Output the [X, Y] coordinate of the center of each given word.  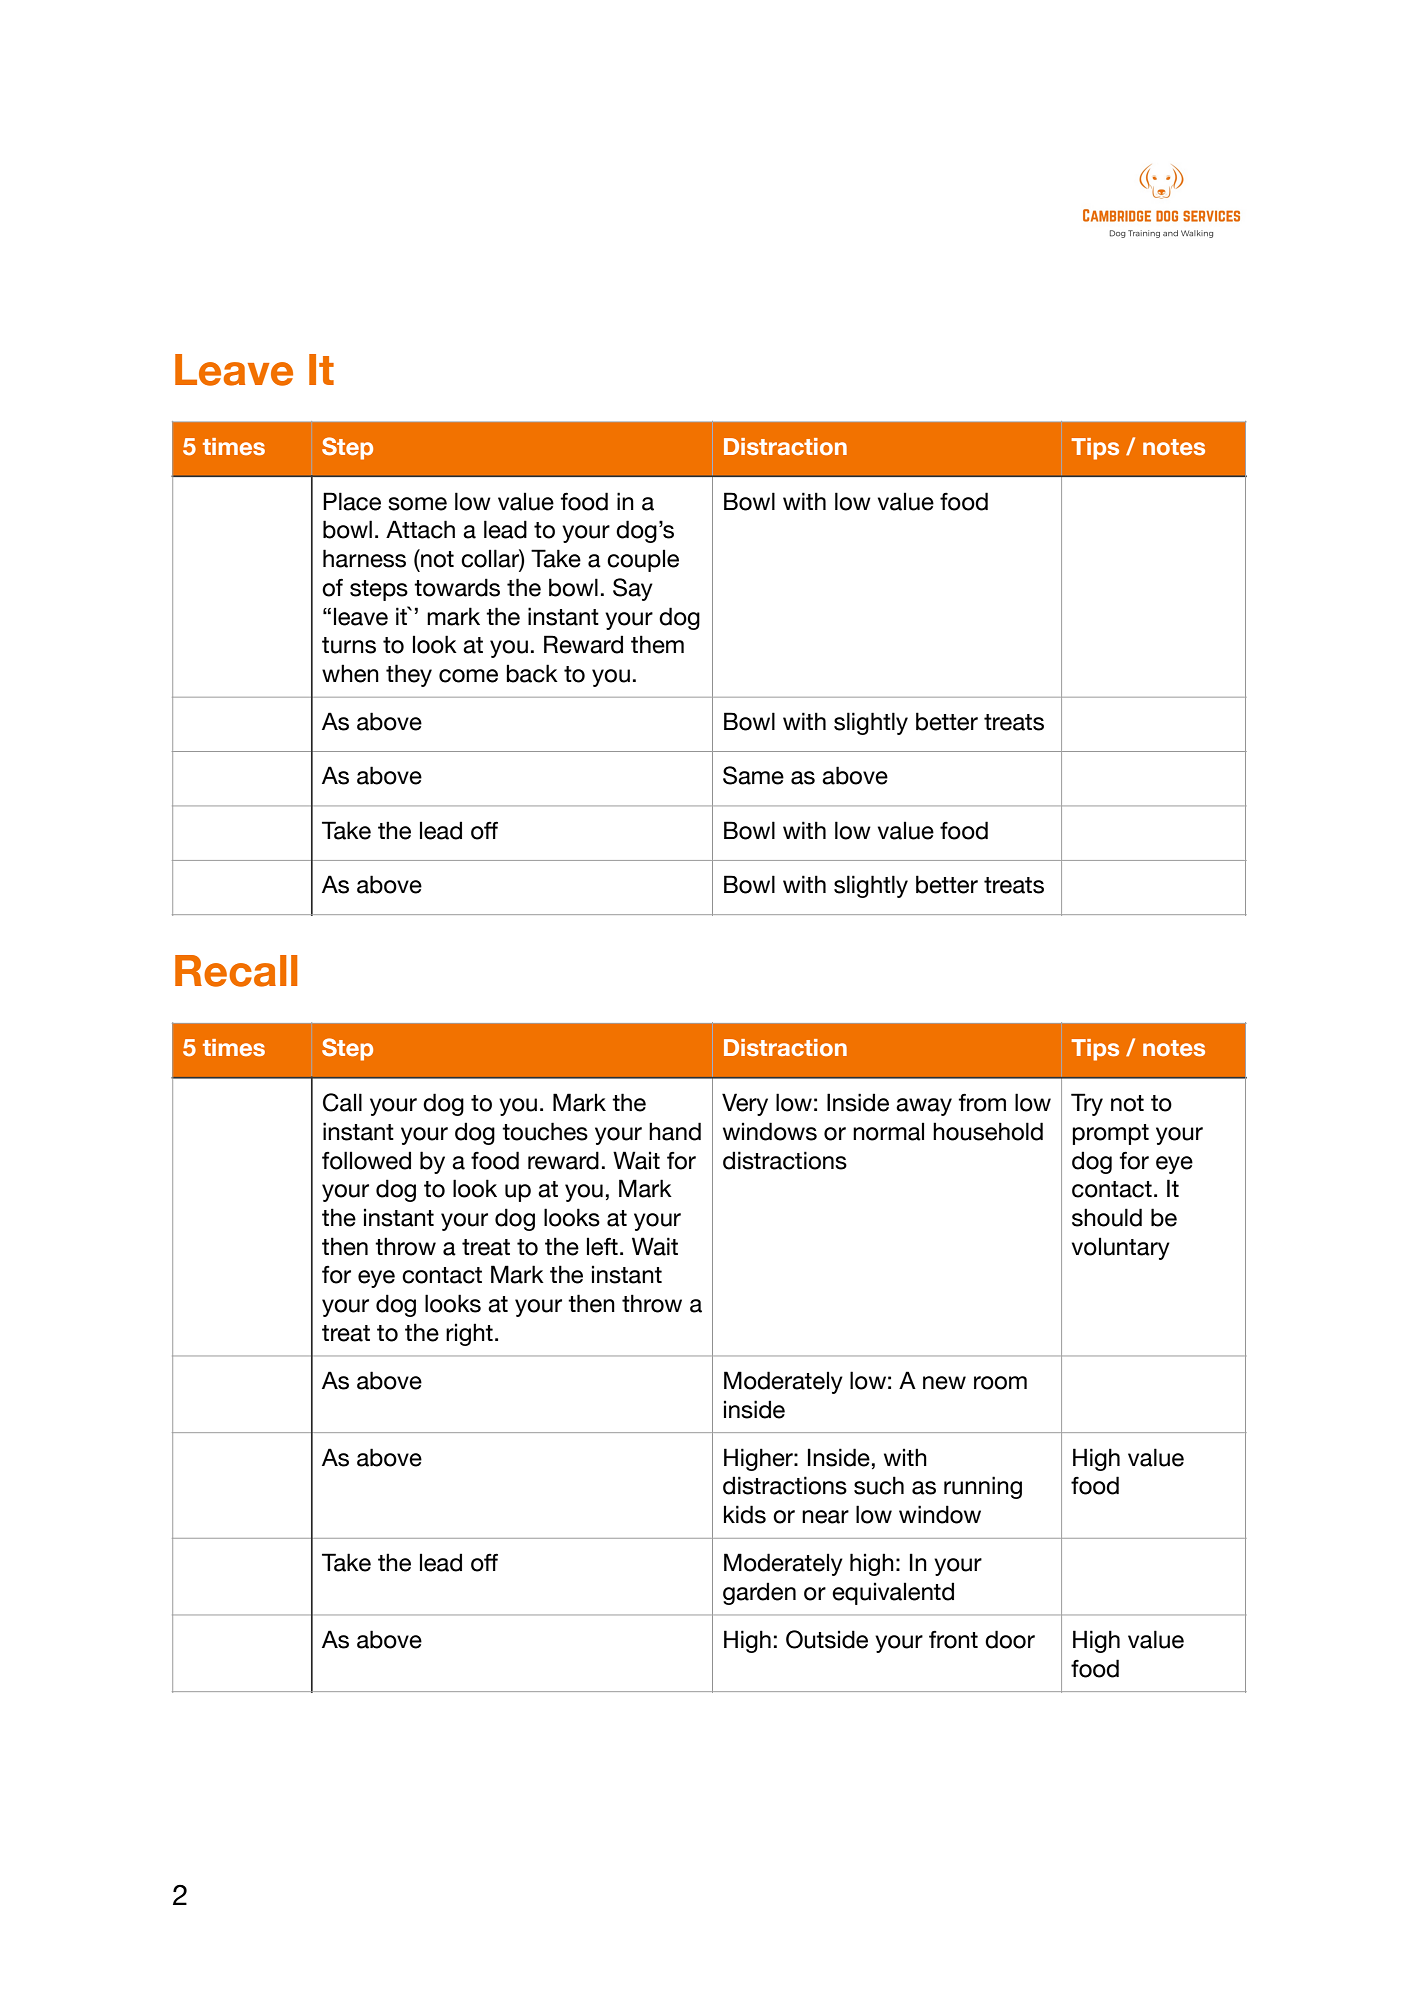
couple [643, 560]
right [469, 1334]
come [468, 676]
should [1107, 1217]
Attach [420, 529]
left [602, 1246]
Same [753, 775]
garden [759, 1593]
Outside [827, 1639]
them [657, 644]
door [1010, 1639]
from [982, 1102]
